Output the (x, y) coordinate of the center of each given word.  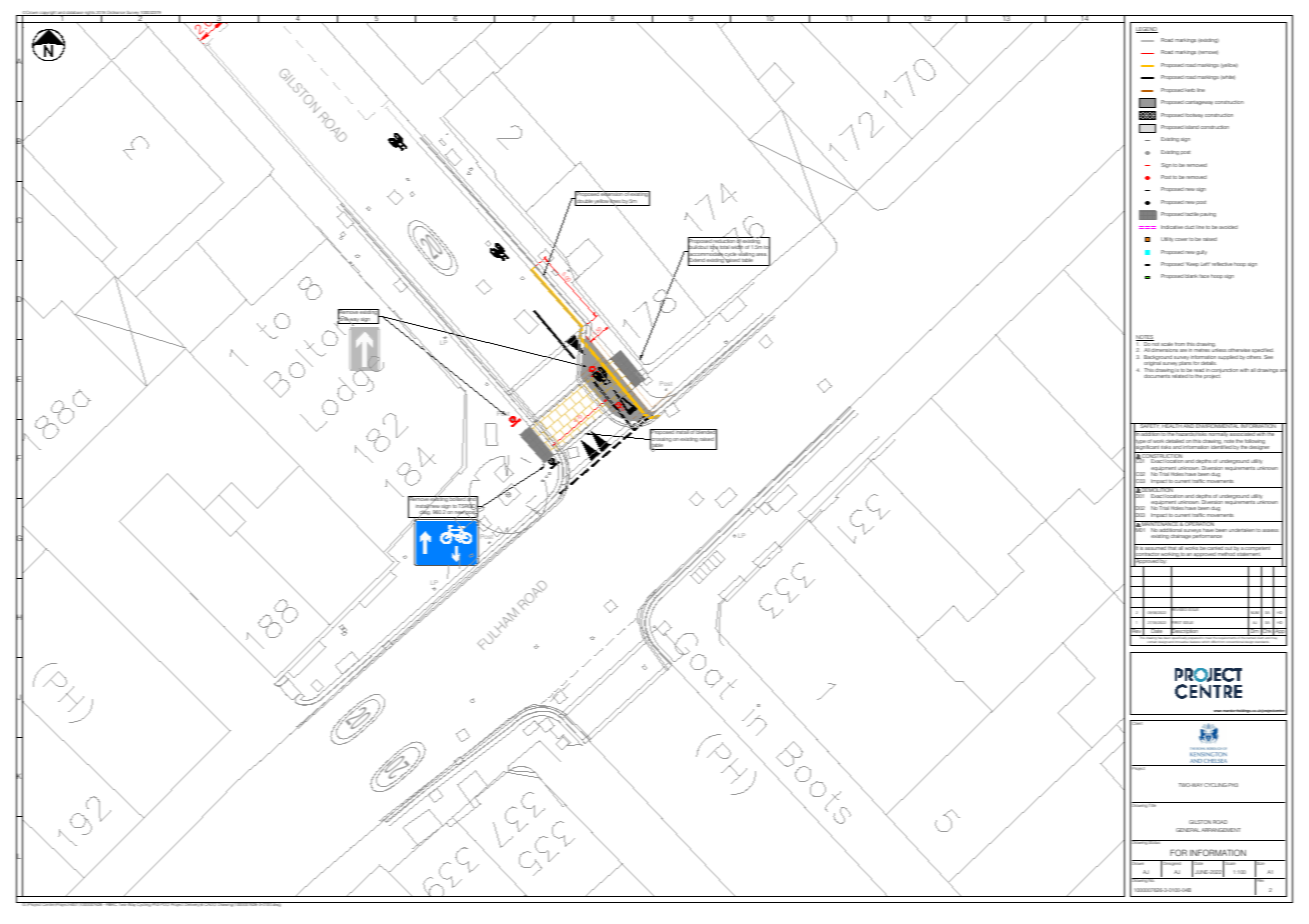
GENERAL (1188, 830)
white (1227, 77)
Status (1155, 842)
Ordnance (116, 13)
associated (1242, 433)
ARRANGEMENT (1220, 830)
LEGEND (1147, 30)
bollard (457, 498)
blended (706, 433)
